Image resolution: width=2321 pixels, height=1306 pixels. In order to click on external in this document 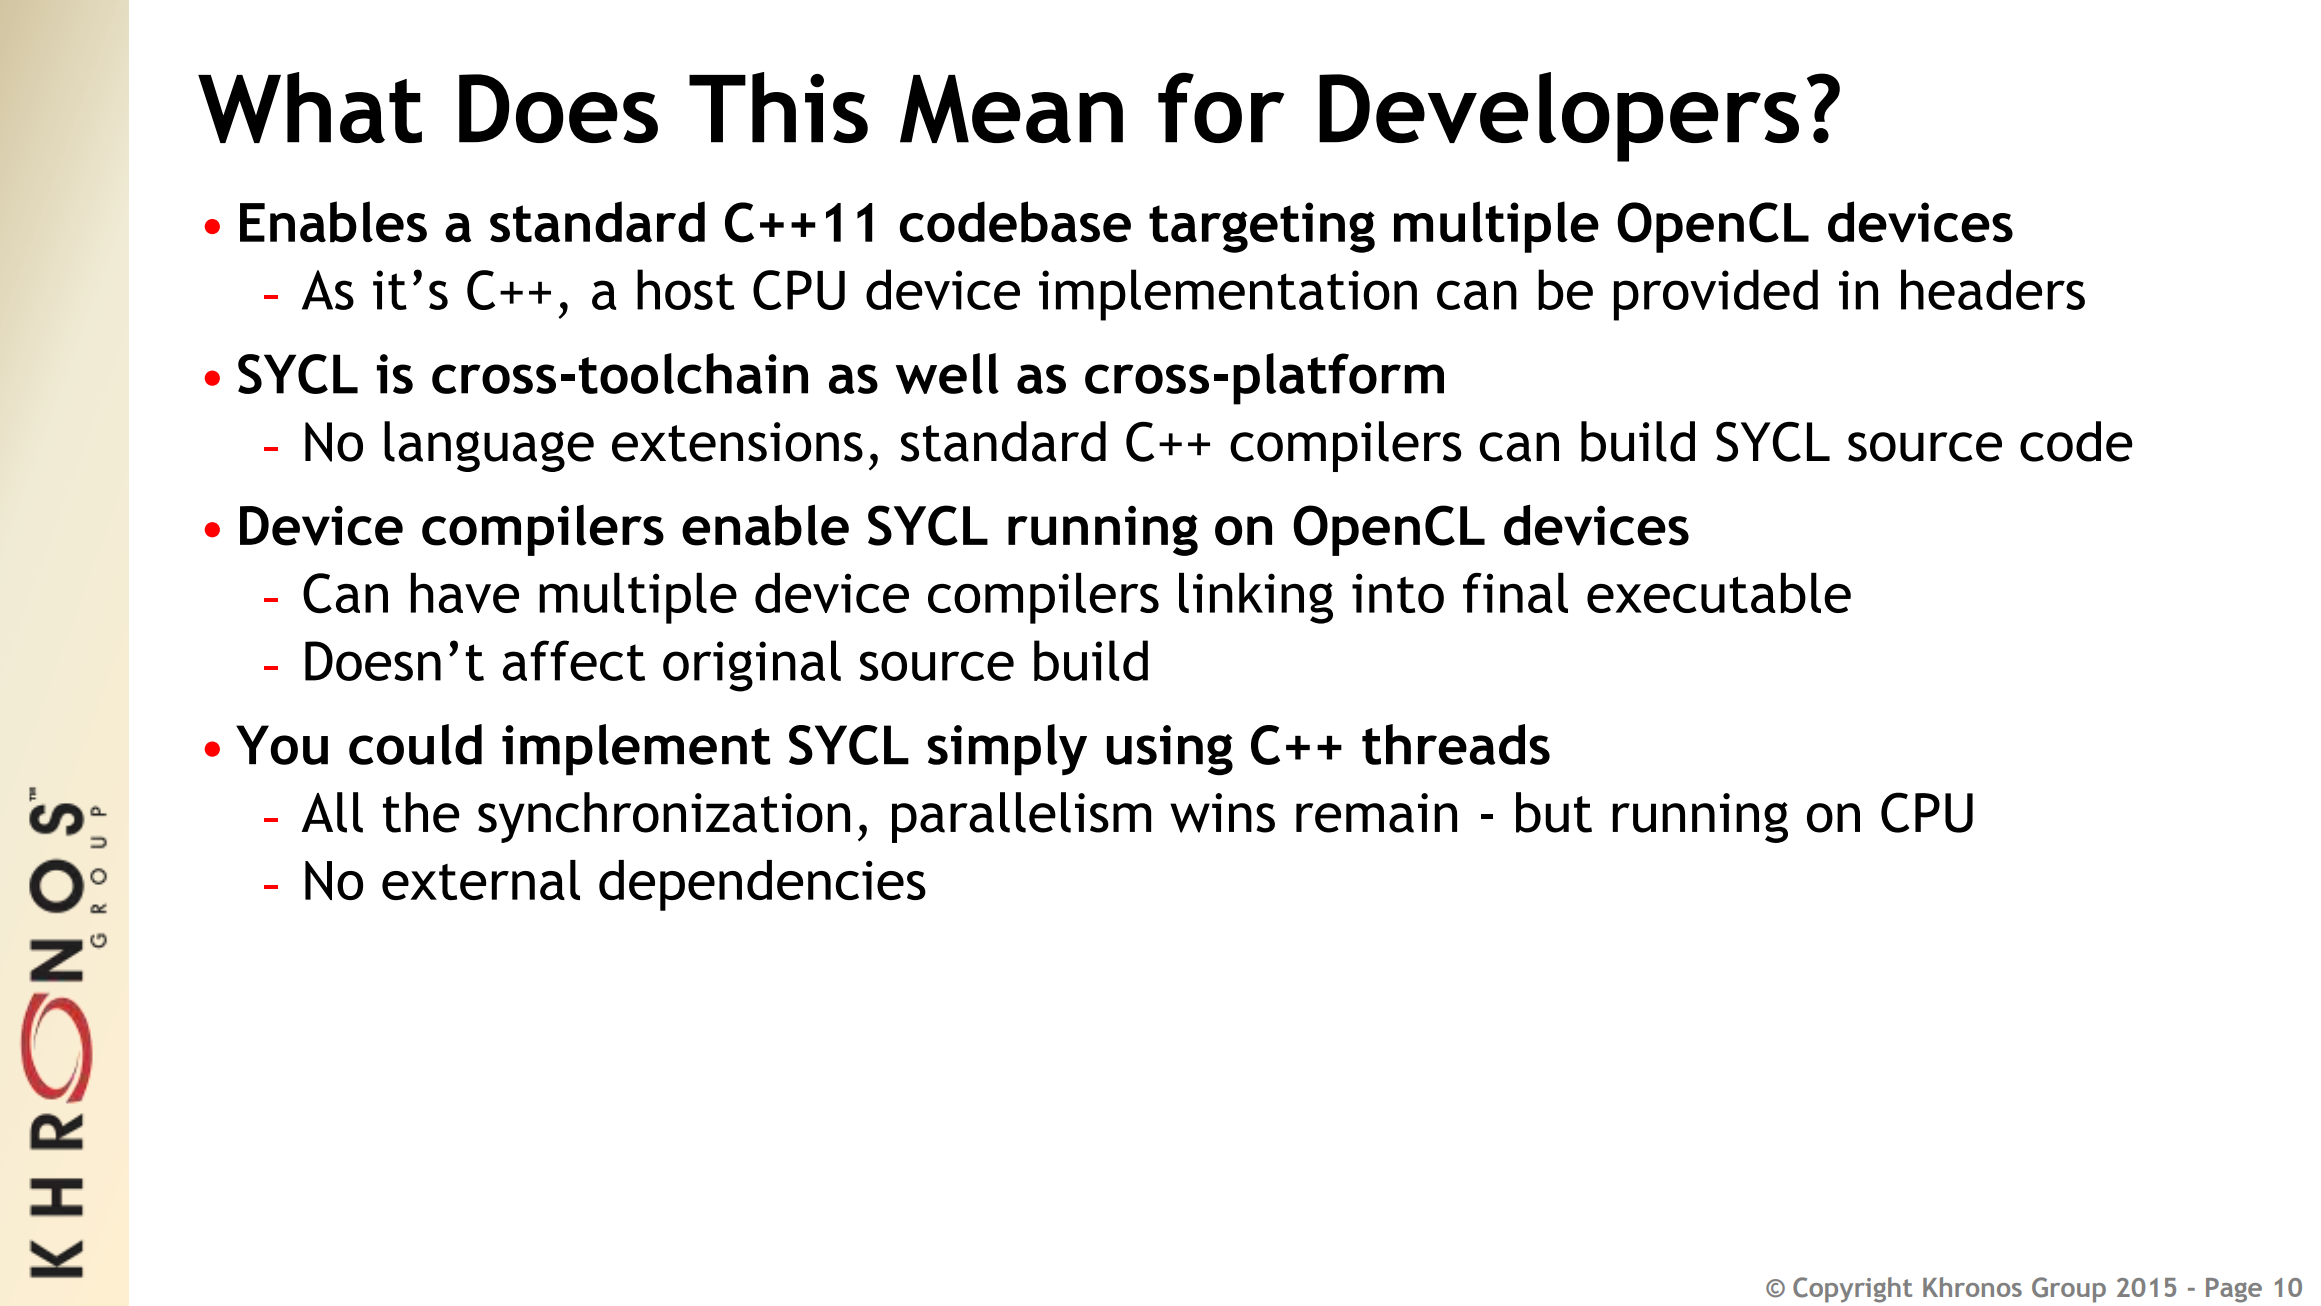, I will do `click(481, 880)`.
